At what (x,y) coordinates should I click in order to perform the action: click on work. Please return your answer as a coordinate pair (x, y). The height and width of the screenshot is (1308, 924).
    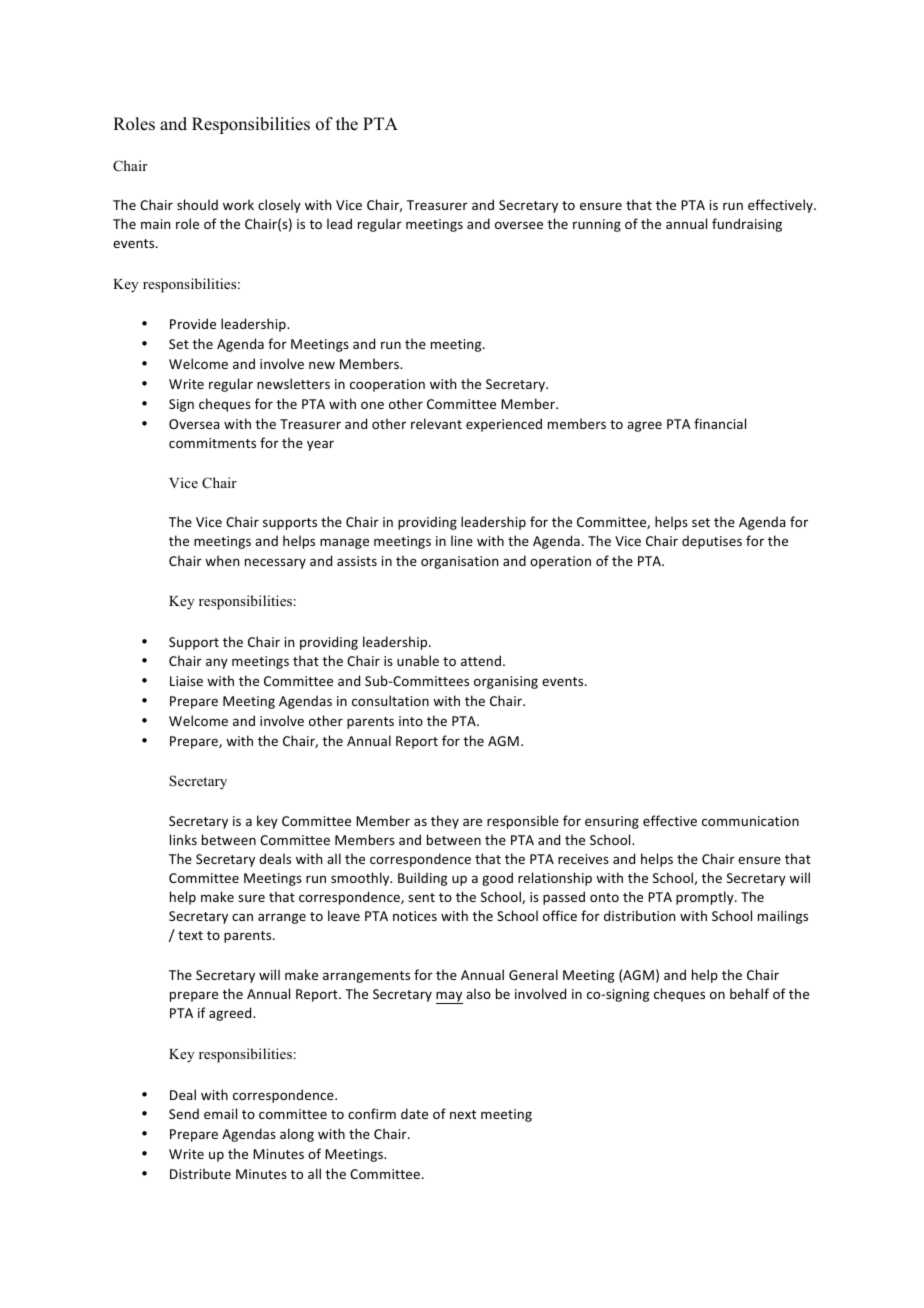
    Looking at the image, I should click on (238, 204).
